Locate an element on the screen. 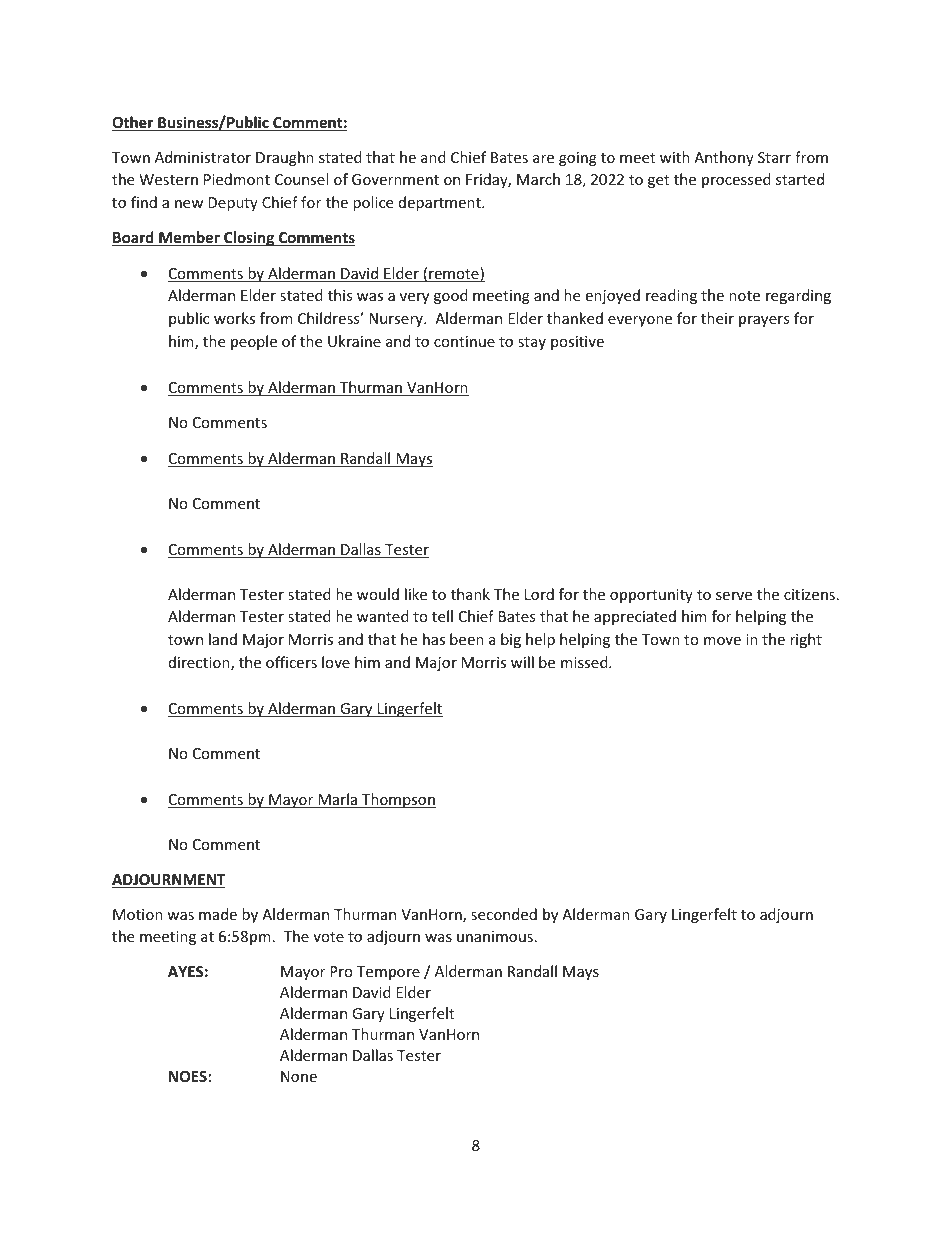  are is located at coordinates (543, 159).
